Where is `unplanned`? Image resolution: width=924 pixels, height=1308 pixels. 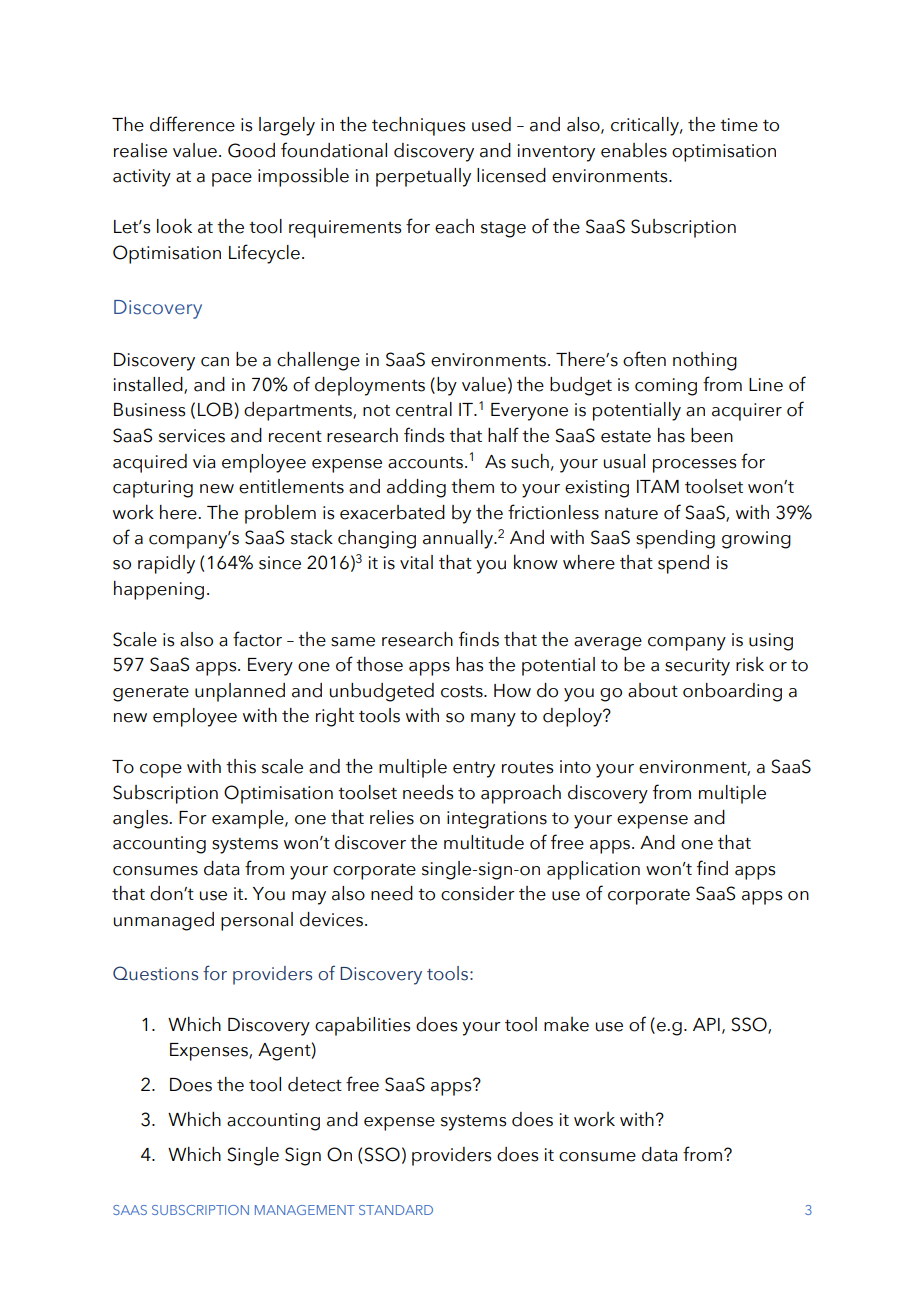 unplanned is located at coordinates (240, 692).
